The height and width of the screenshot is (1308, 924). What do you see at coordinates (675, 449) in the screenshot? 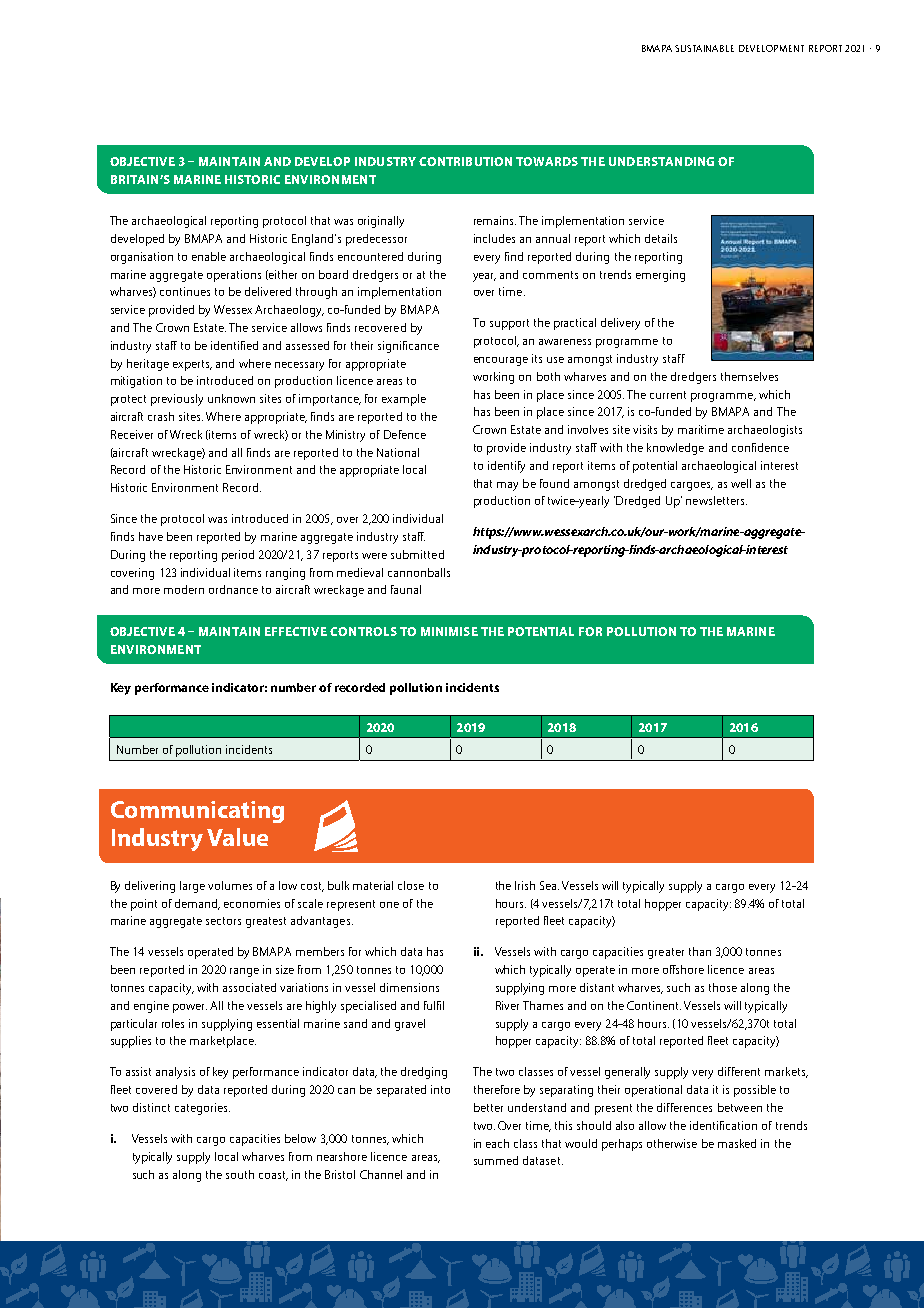
I see `knowledge` at bounding box center [675, 449].
